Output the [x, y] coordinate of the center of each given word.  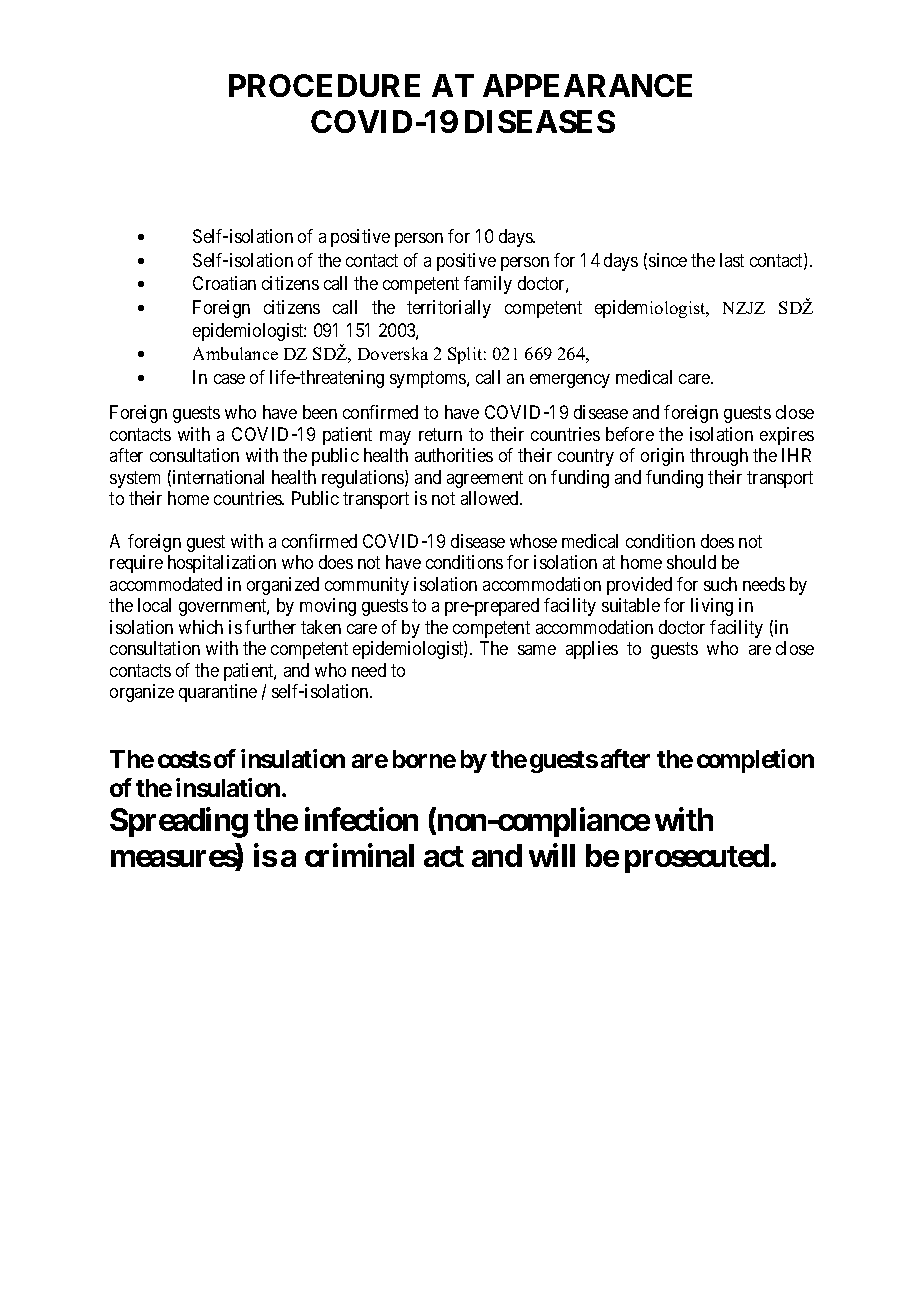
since [668, 260]
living [712, 607]
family [488, 285]
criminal [359, 855]
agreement [485, 479]
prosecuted [697, 858]
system [135, 479]
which [201, 627]
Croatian [224, 283]
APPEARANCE [587, 85]
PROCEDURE [324, 85]
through [719, 457]
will [552, 855]
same [537, 650]
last [732, 260]
